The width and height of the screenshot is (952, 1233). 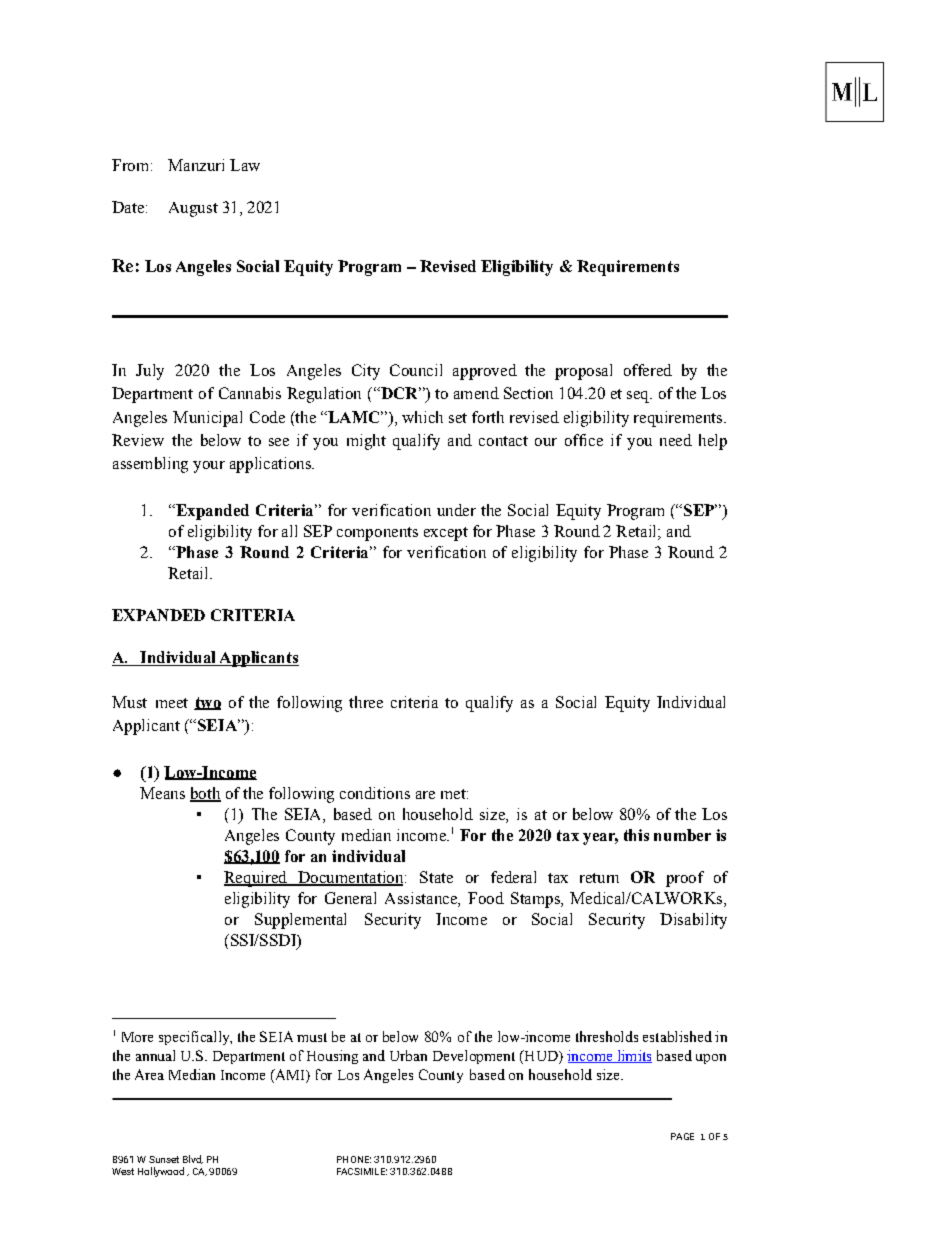 What do you see at coordinates (676, 440) in the screenshot?
I see `need` at bounding box center [676, 440].
